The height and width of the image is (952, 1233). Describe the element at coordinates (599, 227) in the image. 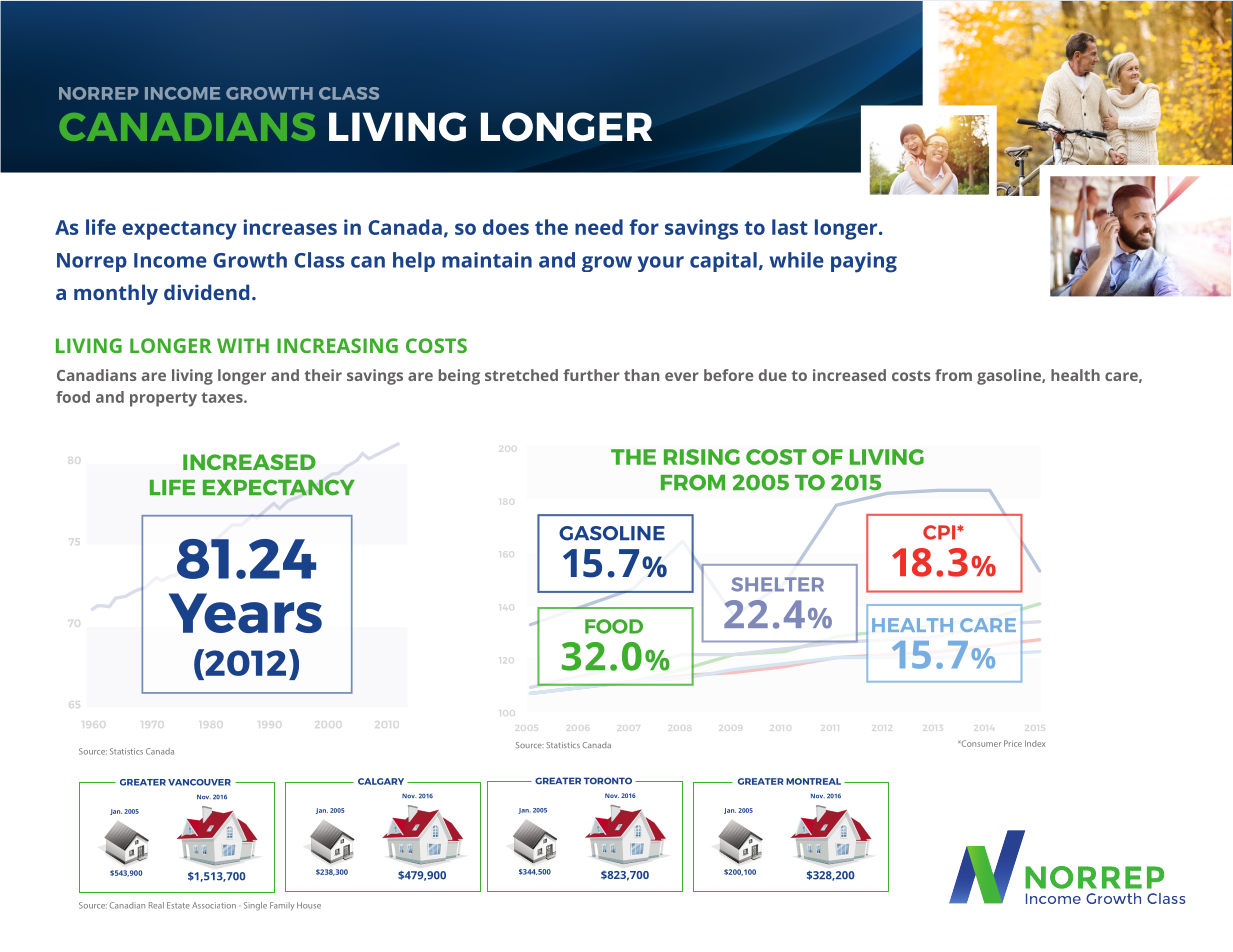

I see `need` at that location.
